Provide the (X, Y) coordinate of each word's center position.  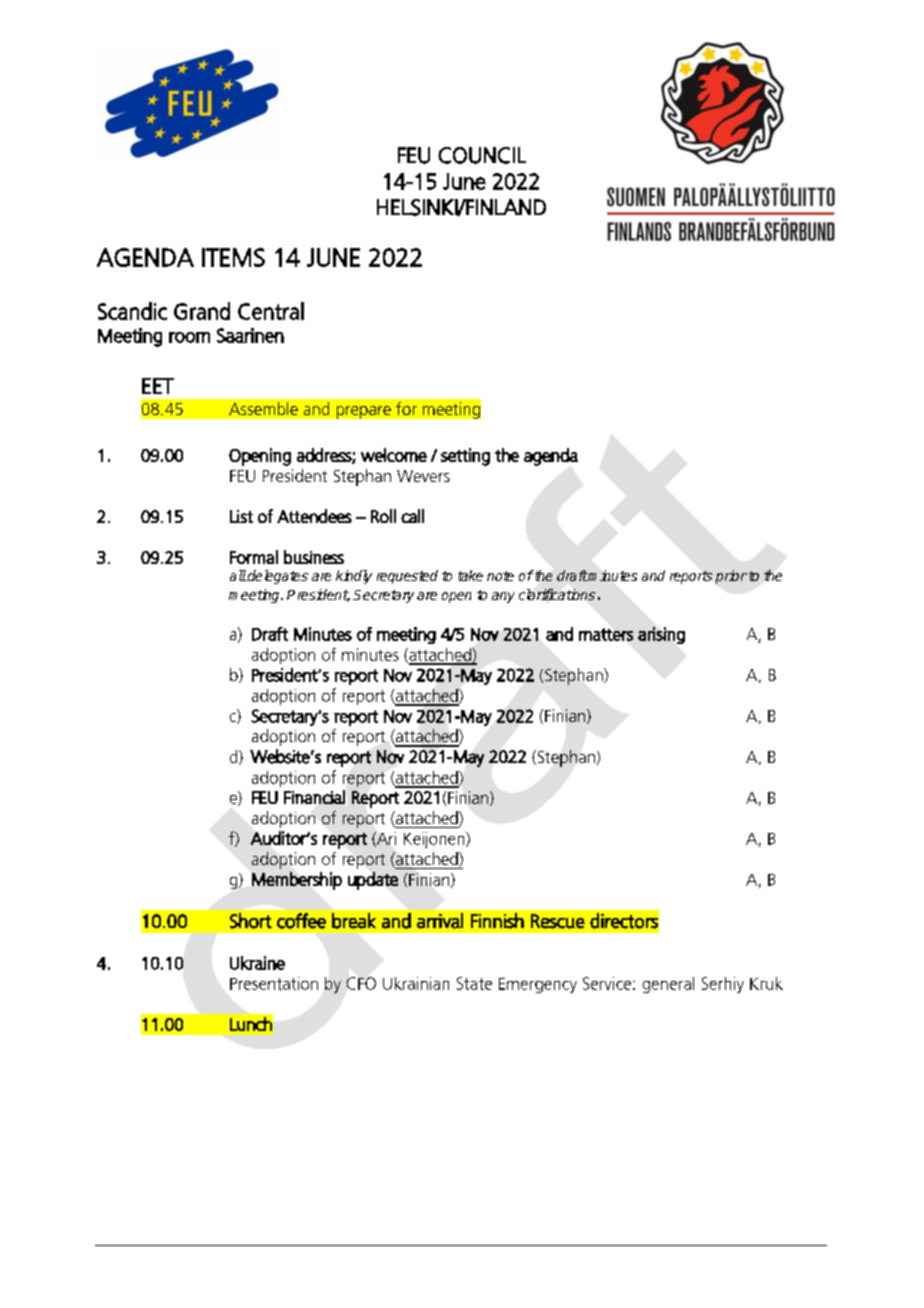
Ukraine (257, 963)
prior (731, 577)
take (470, 575)
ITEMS (233, 257)
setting (465, 457)
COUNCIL (482, 155)
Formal (254, 557)
